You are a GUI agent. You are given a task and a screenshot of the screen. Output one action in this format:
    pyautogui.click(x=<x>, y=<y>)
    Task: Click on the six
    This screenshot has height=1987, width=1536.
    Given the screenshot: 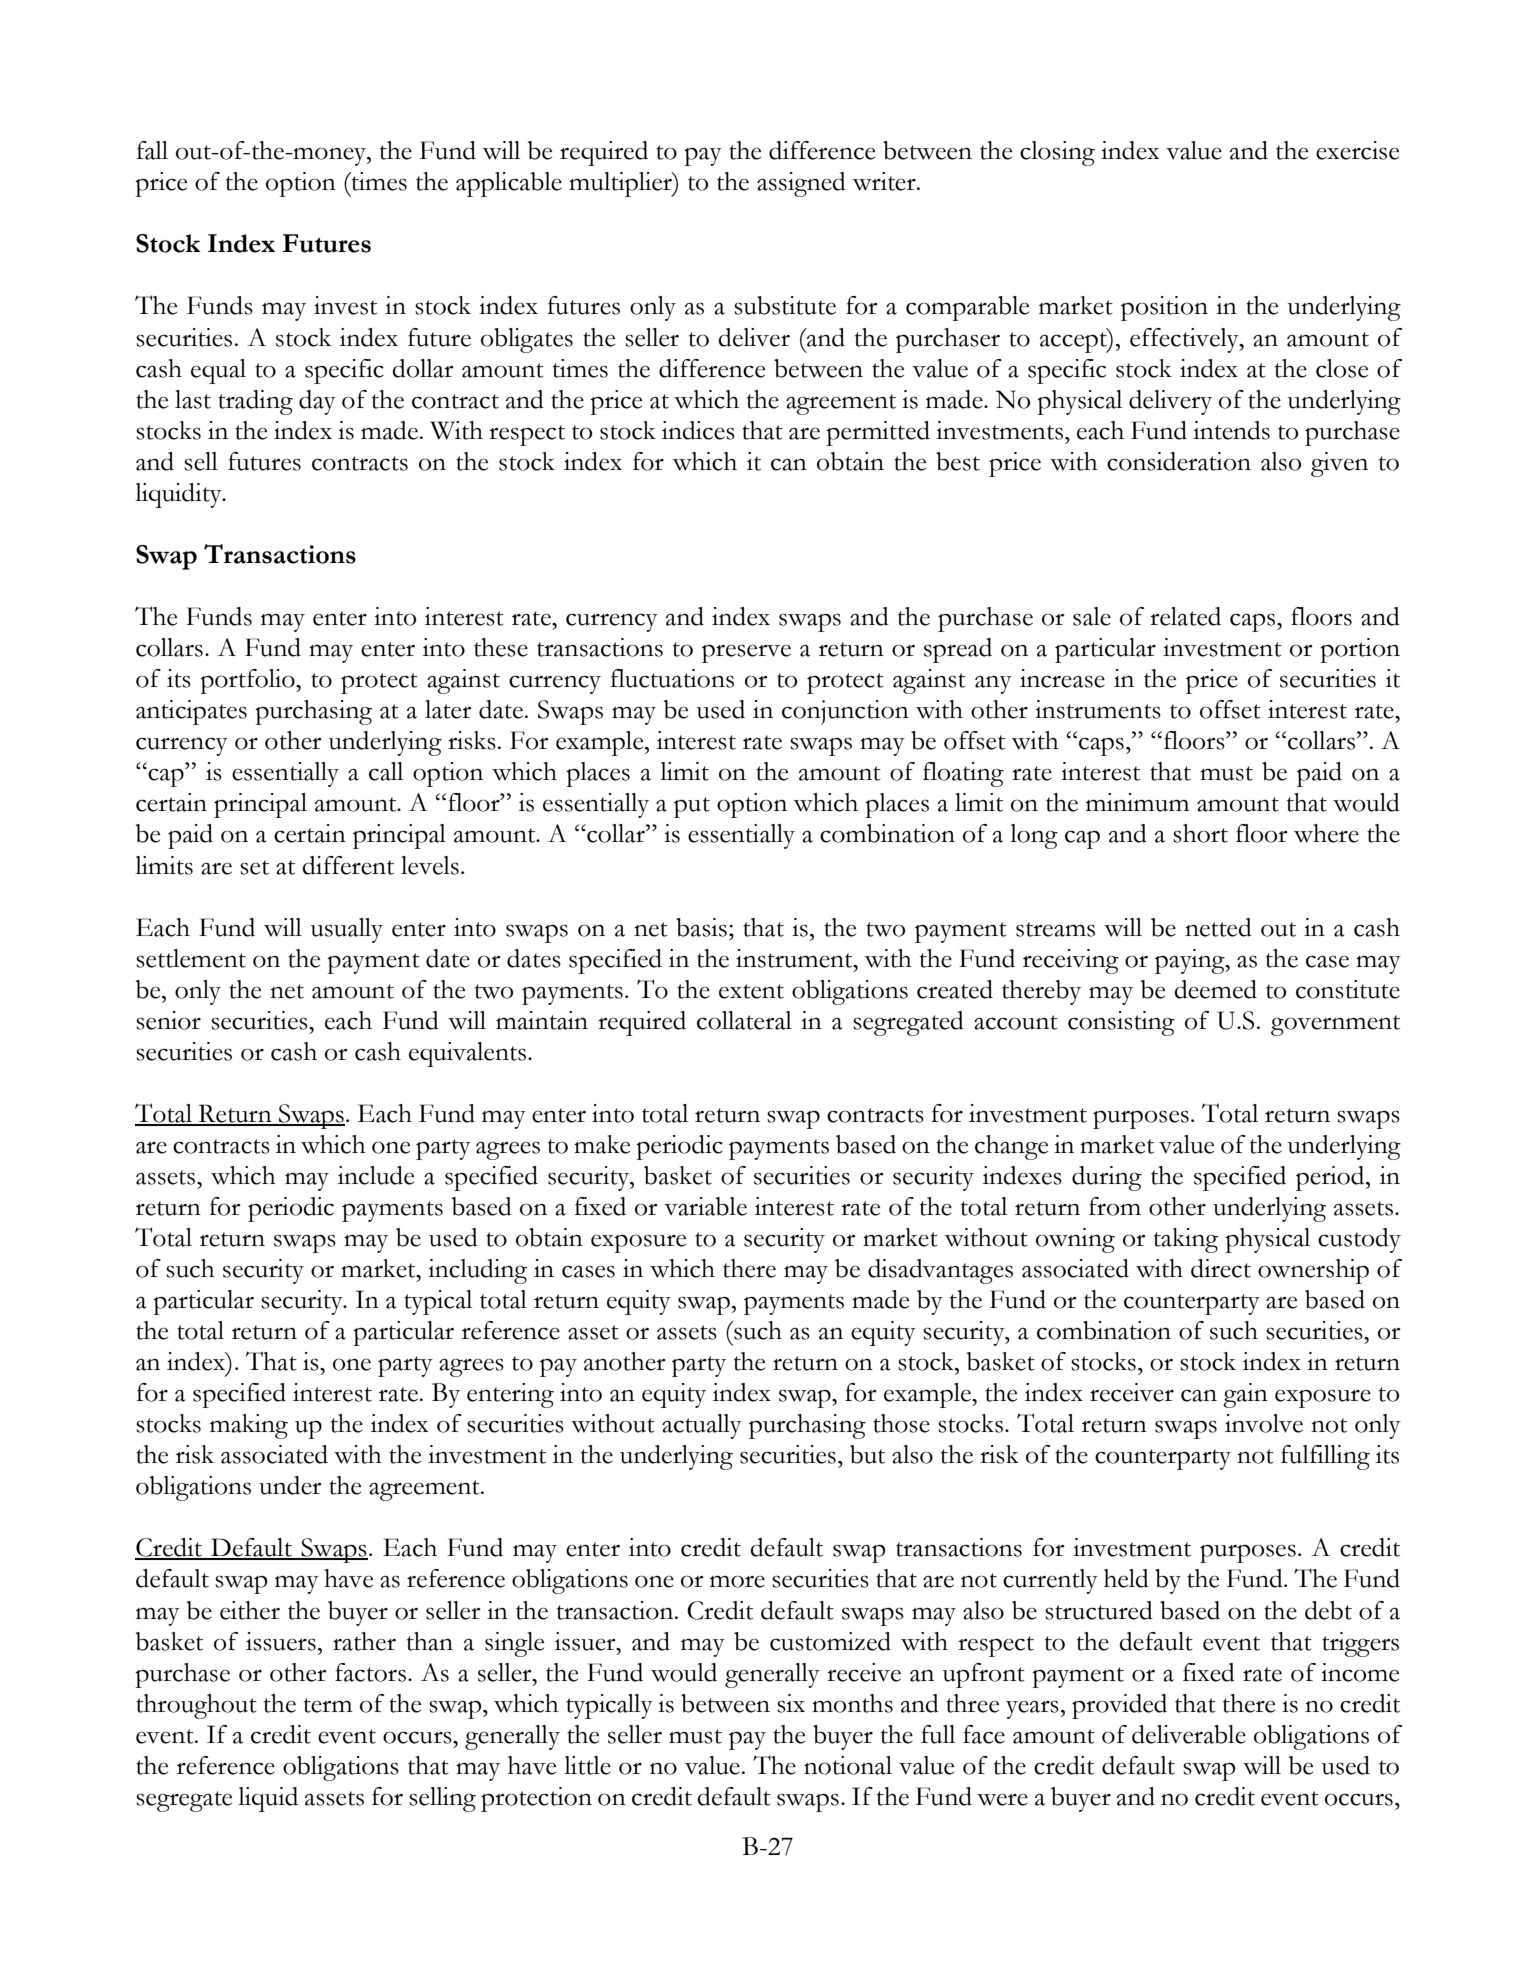 What is the action you would take?
    pyautogui.click(x=791, y=1703)
